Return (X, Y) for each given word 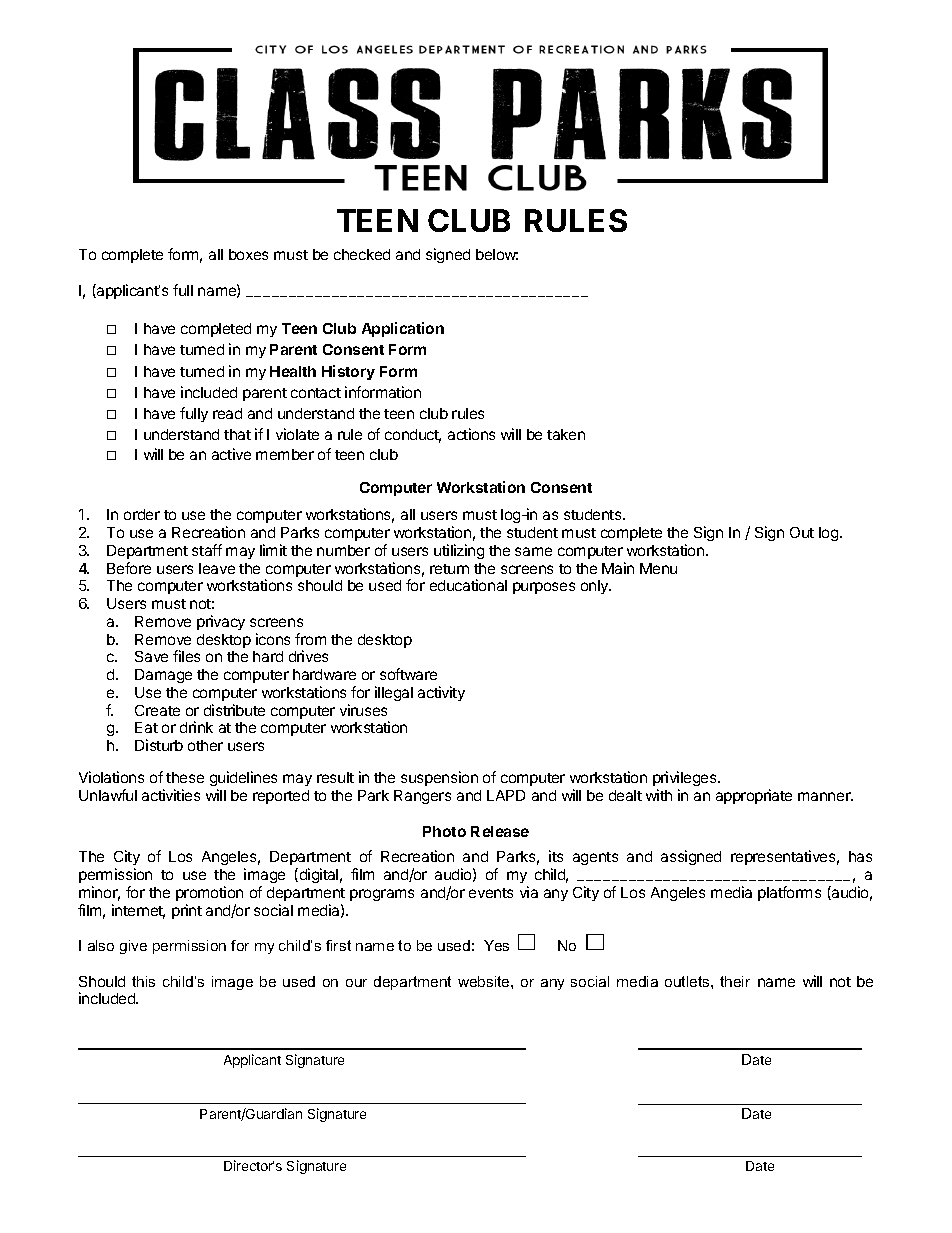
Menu (658, 568)
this (143, 981)
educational (468, 585)
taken (566, 434)
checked (362, 254)
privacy (221, 622)
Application (403, 329)
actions (471, 434)
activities (171, 795)
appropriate (754, 796)
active (231, 454)
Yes (496, 945)
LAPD (506, 795)
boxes (248, 254)
